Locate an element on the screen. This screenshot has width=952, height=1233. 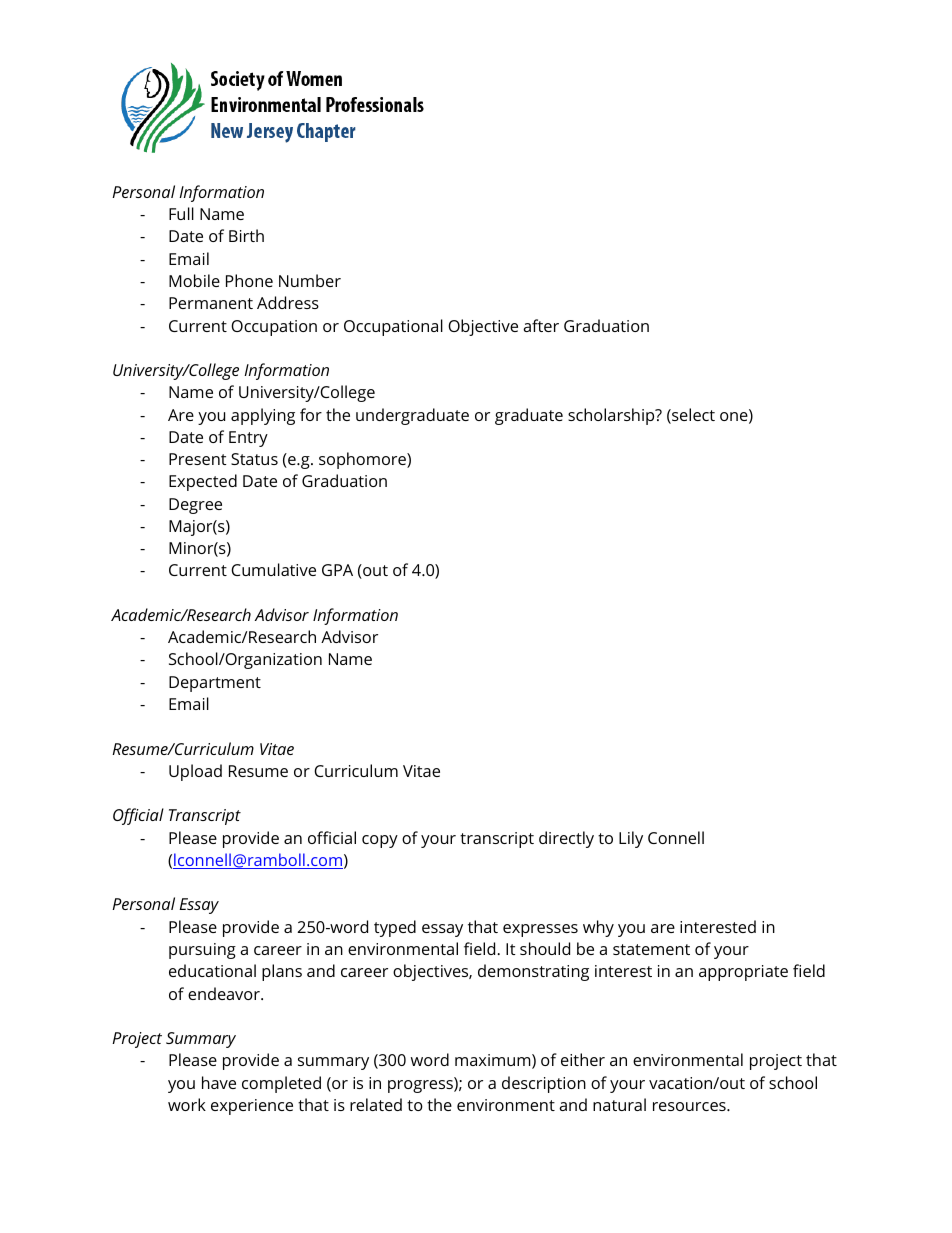
copy is located at coordinates (380, 841).
